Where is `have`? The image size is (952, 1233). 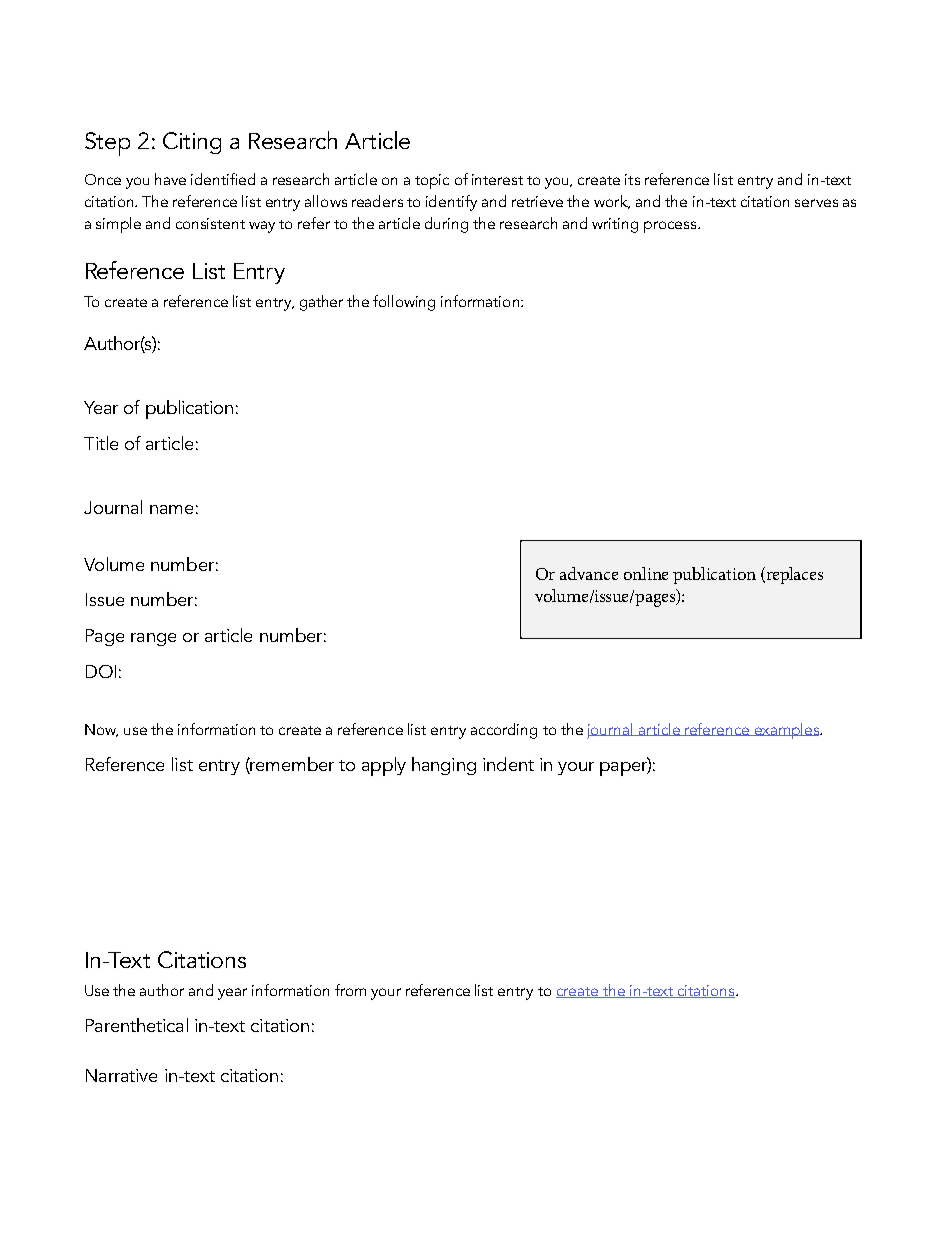
have is located at coordinates (170, 179).
